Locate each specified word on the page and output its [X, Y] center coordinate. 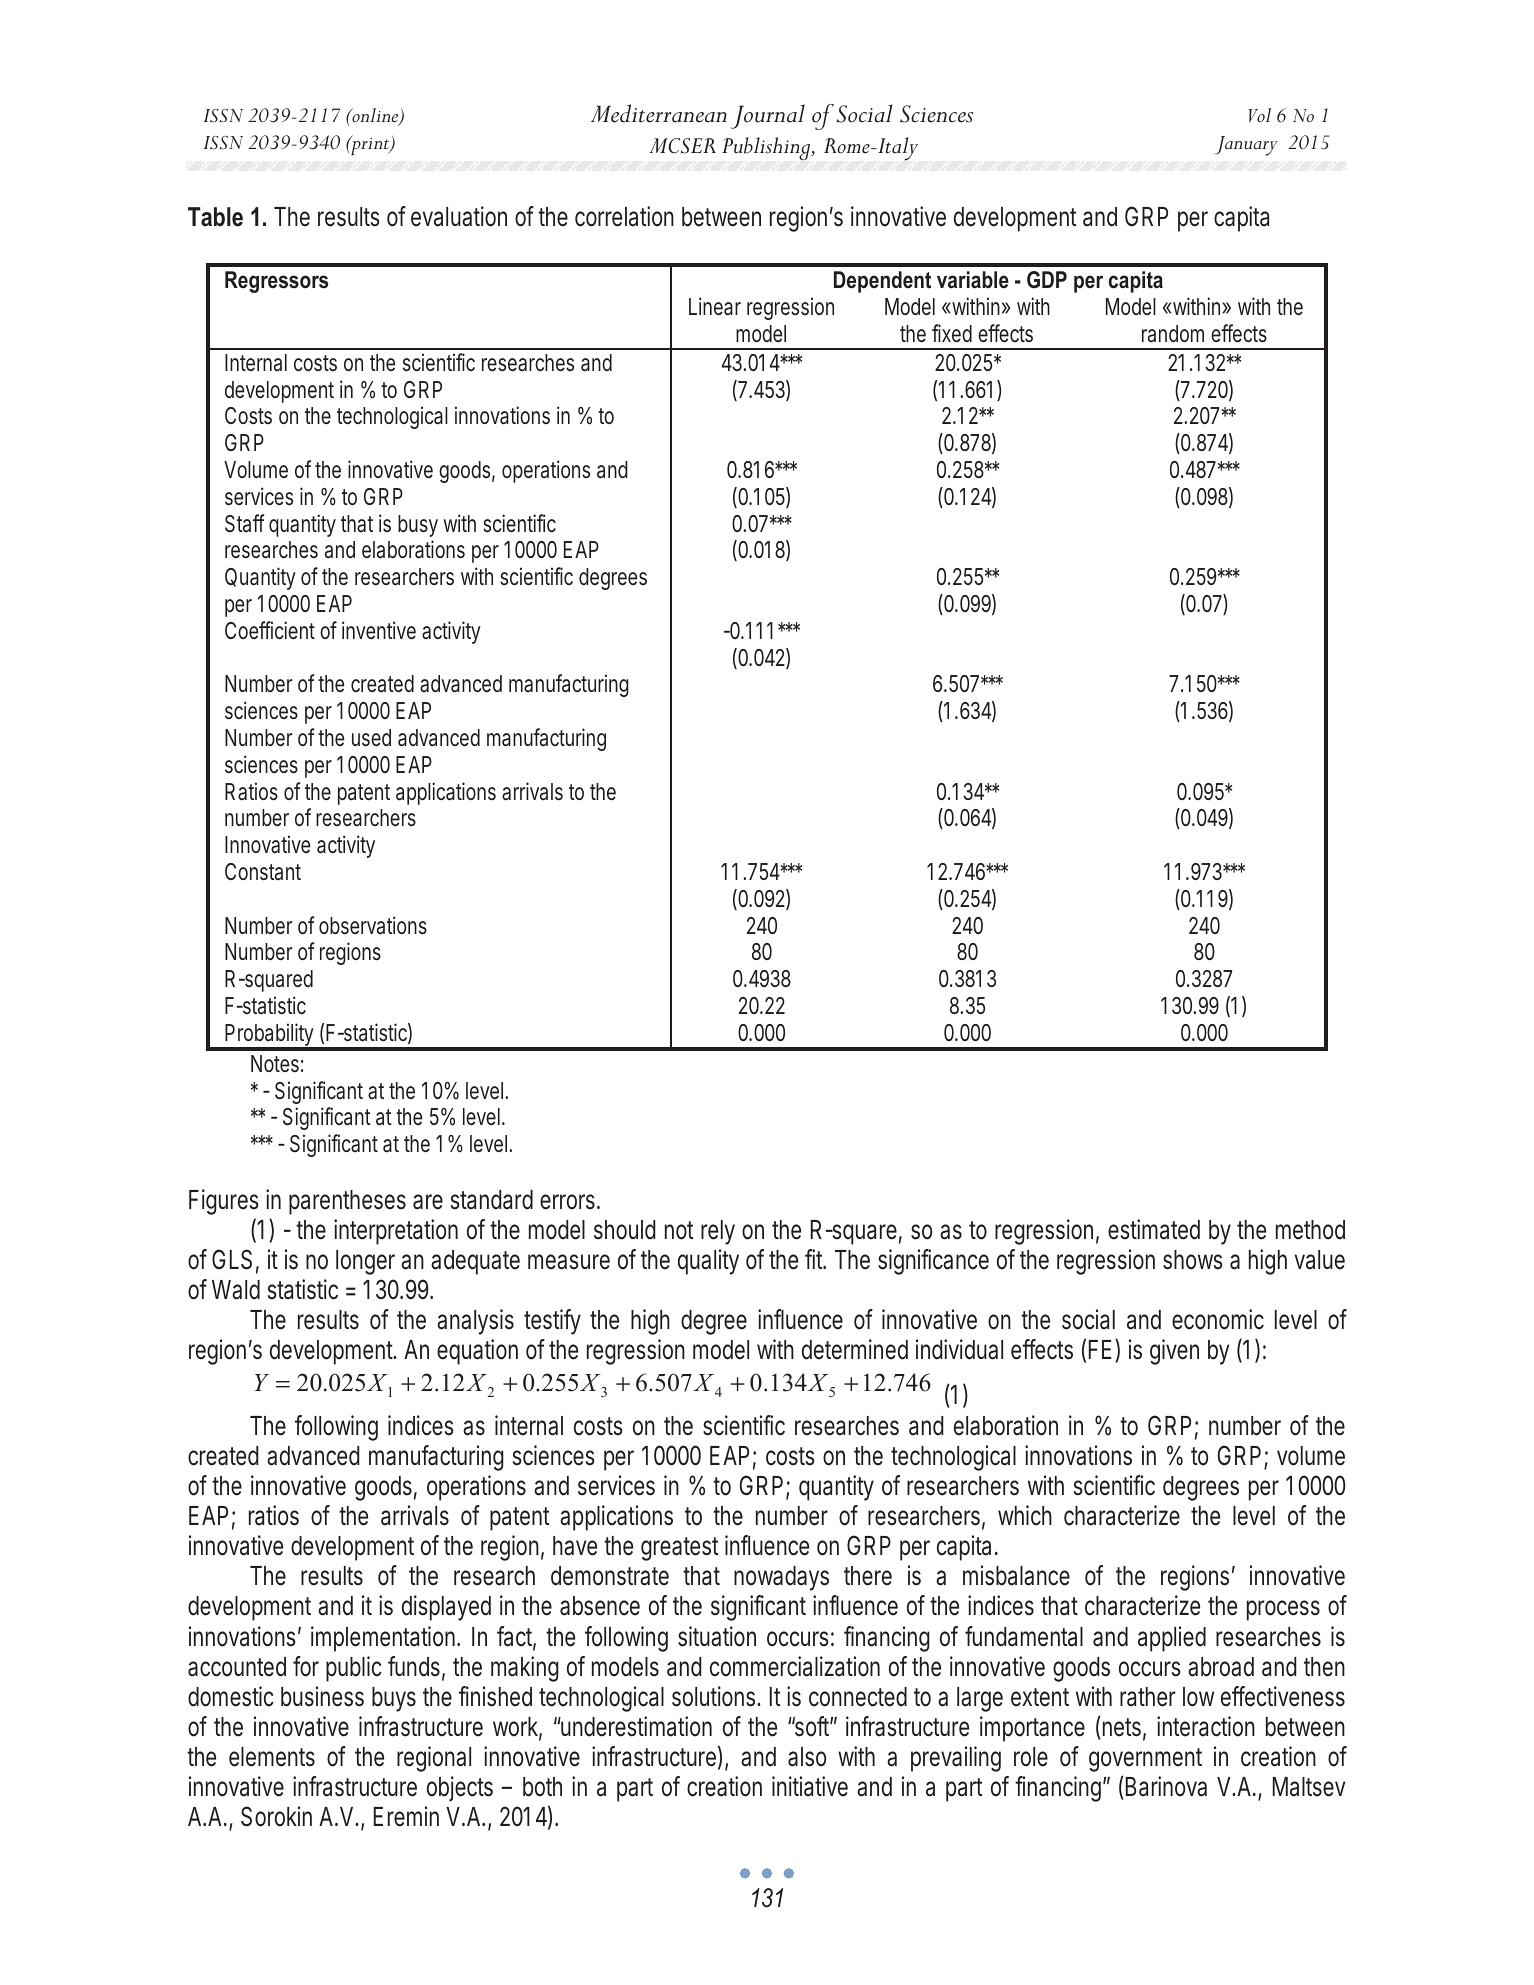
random [1173, 334]
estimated [1154, 1229]
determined [855, 1349]
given [1174, 1352]
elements [272, 1757]
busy [418, 526]
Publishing [767, 148]
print [370, 146]
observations [373, 925]
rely [718, 1232]
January [1246, 146]
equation [477, 1352]
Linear [715, 306]
